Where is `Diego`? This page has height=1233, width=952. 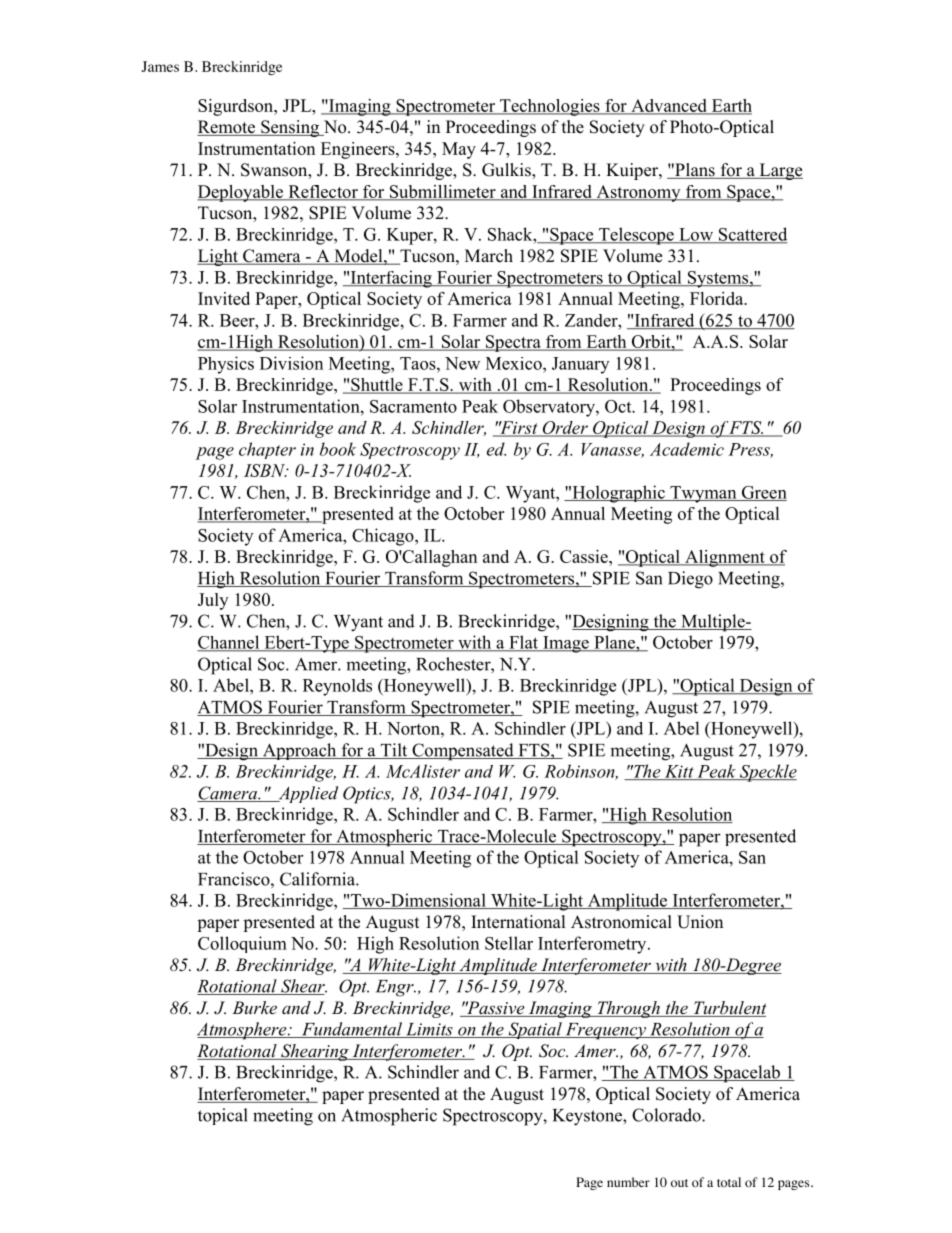 Diego is located at coordinates (690, 580).
